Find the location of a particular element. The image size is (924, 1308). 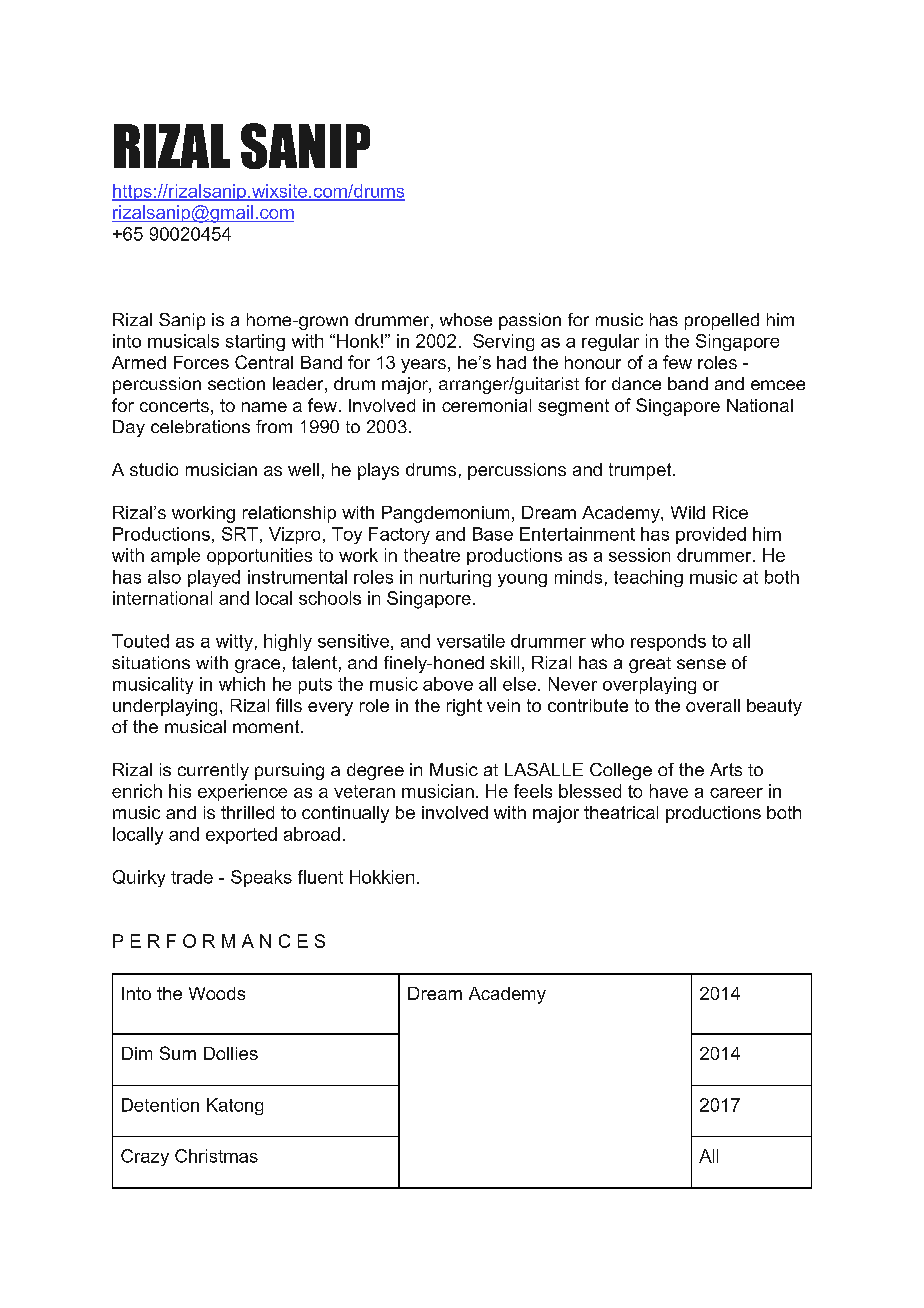

Forces is located at coordinates (201, 362).
